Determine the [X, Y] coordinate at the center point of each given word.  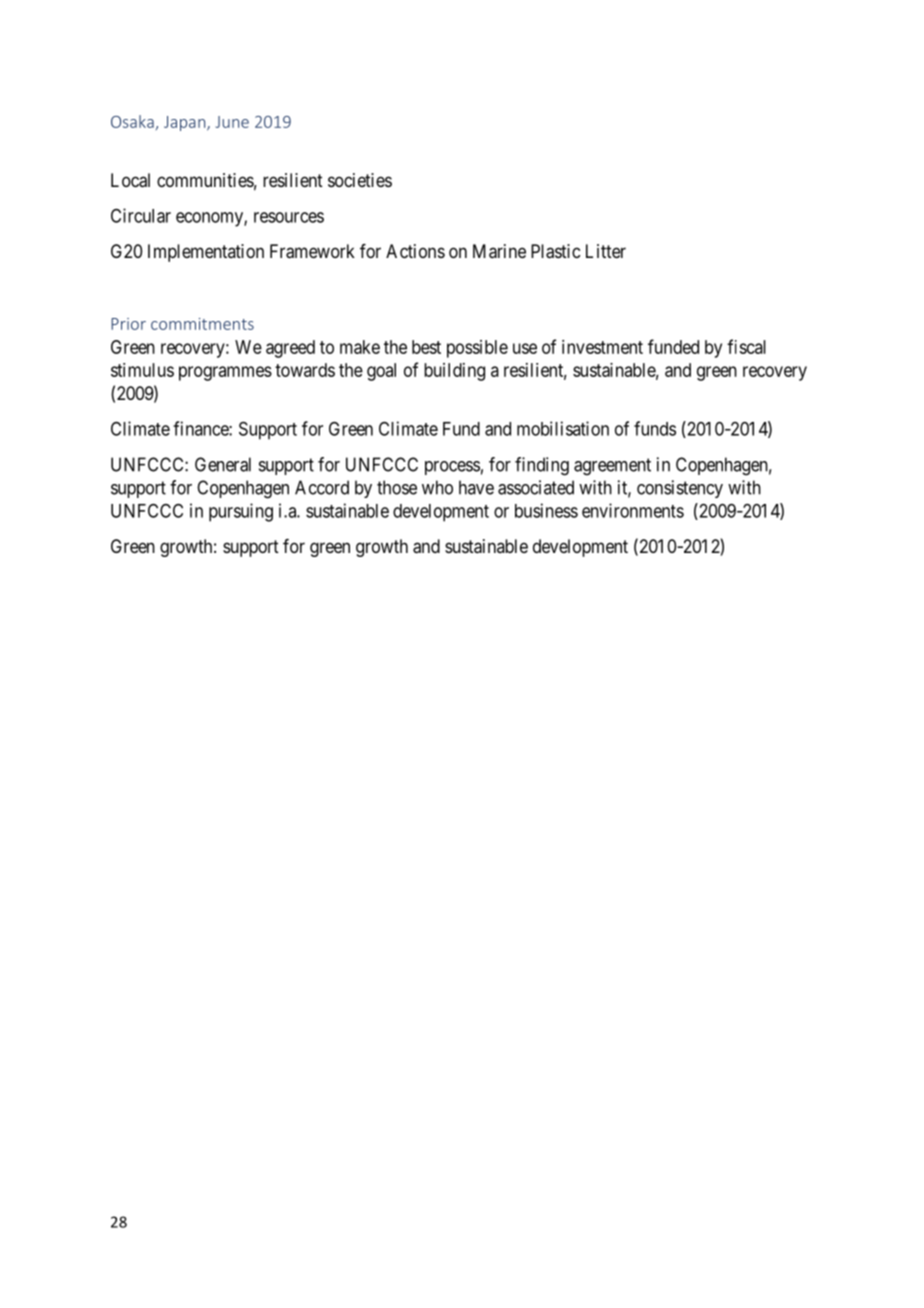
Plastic [555, 251]
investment [602, 347]
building [454, 372]
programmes [225, 373]
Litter [606, 251]
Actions [415, 251]
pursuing [241, 512]
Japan [186, 123]
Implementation [206, 253]
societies [360, 180]
